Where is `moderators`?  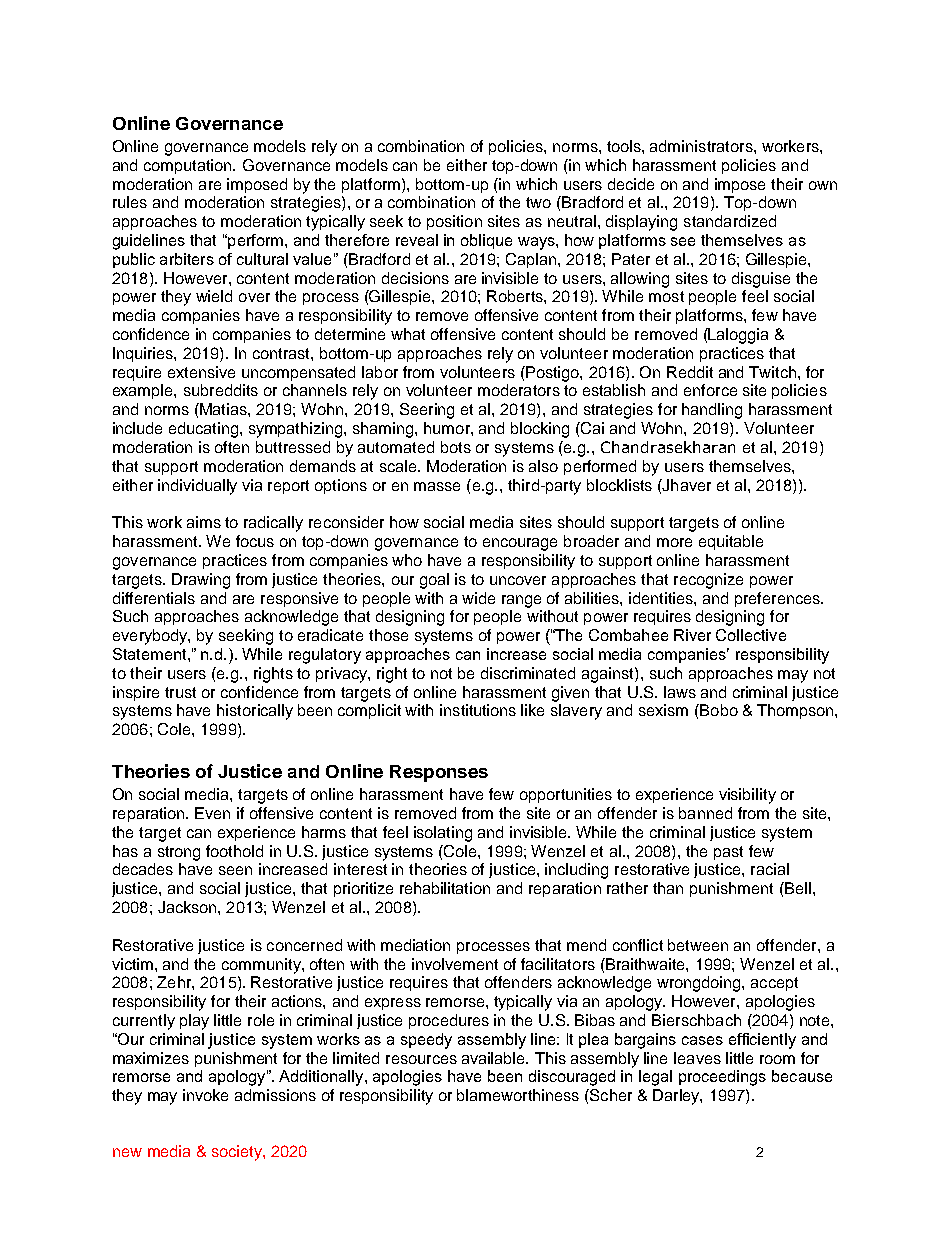 moderators is located at coordinates (519, 390).
